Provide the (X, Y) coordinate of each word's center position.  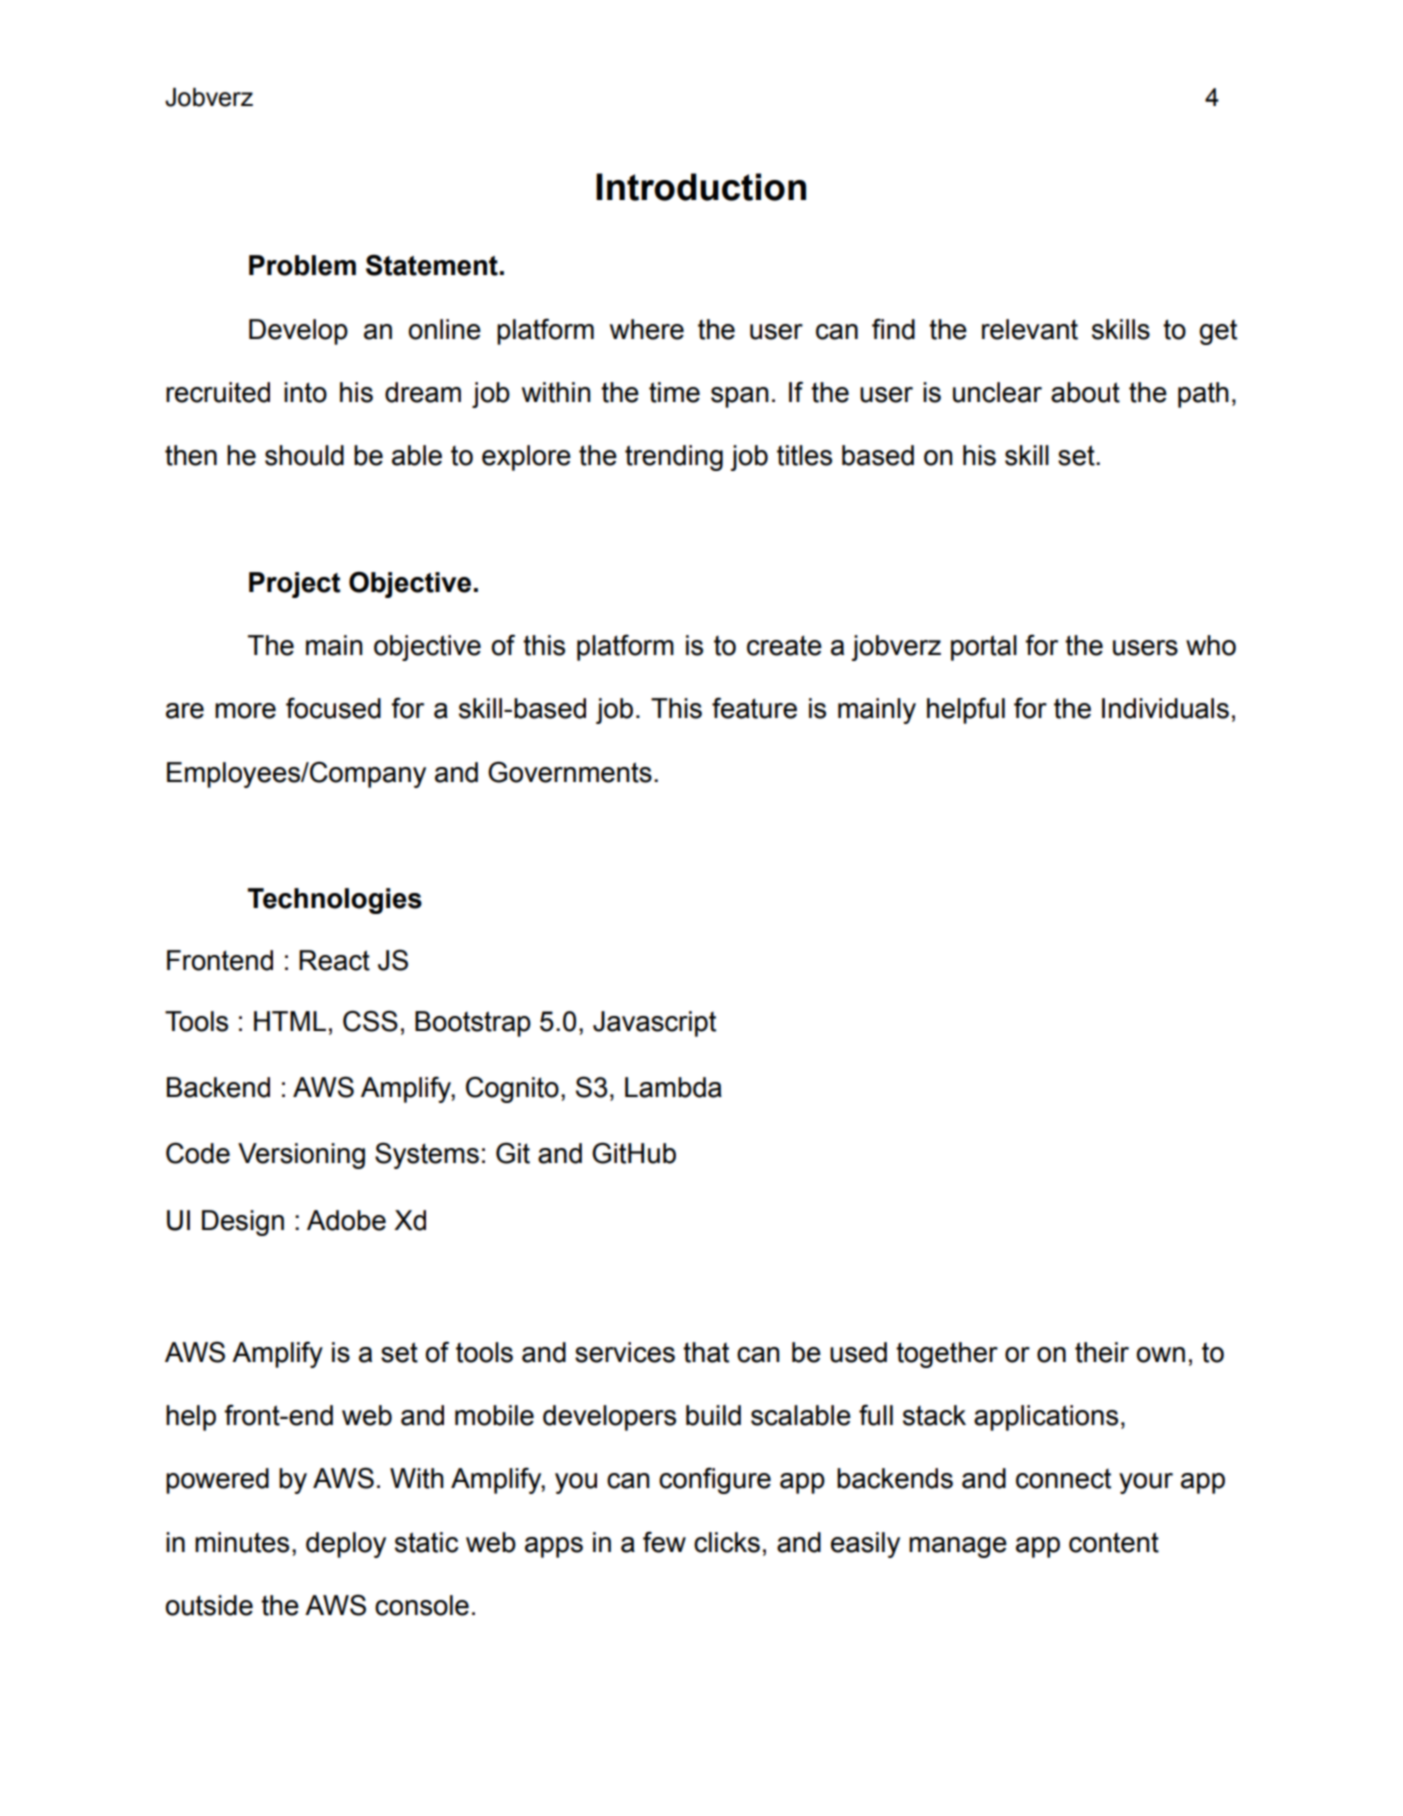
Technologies (335, 901)
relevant (1030, 329)
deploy (346, 1545)
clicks (727, 1542)
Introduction (701, 187)
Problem (302, 265)
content (1114, 1542)
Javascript (654, 1024)
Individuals (1165, 708)
